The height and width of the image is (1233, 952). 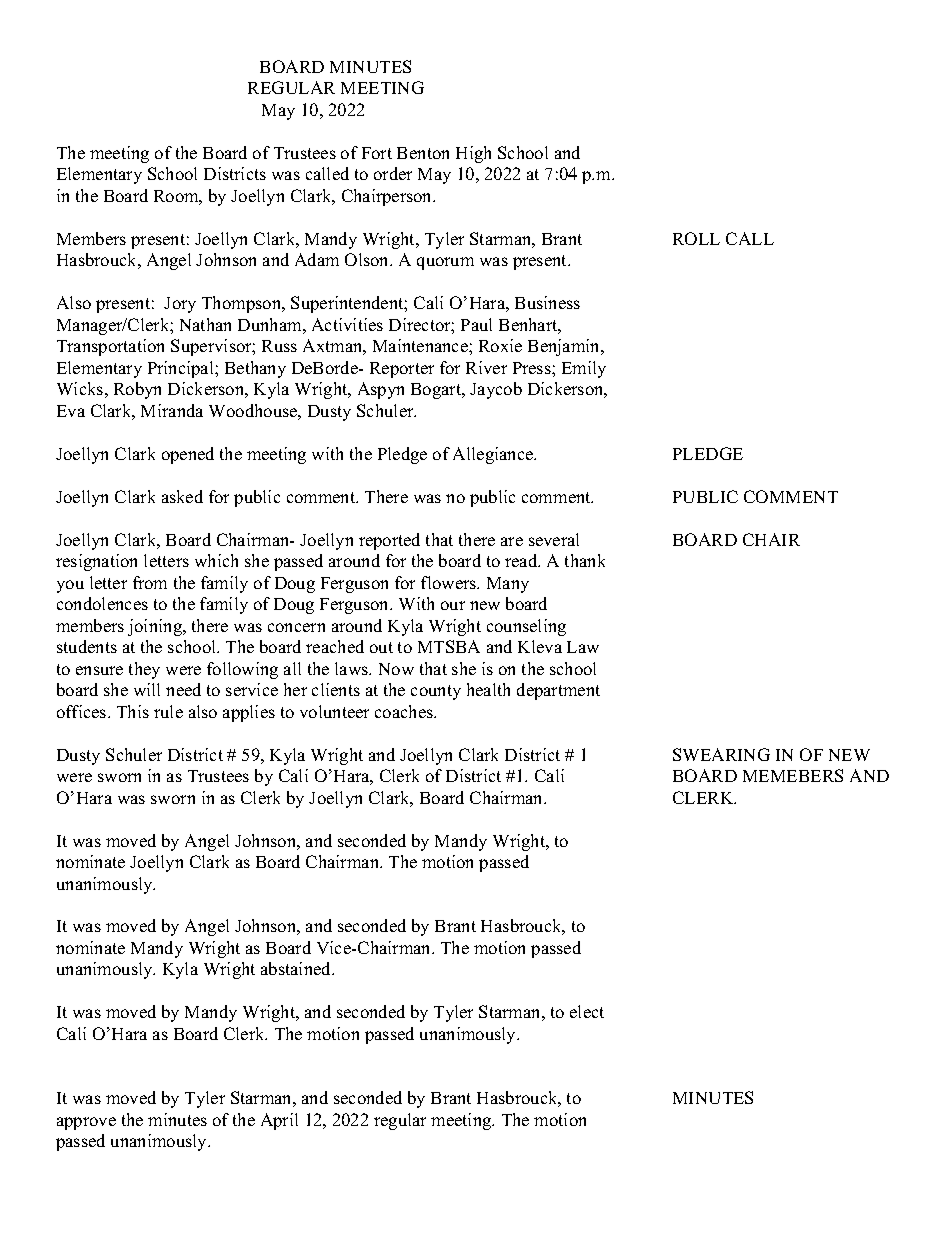 I want to click on ROLL, so click(x=696, y=238).
